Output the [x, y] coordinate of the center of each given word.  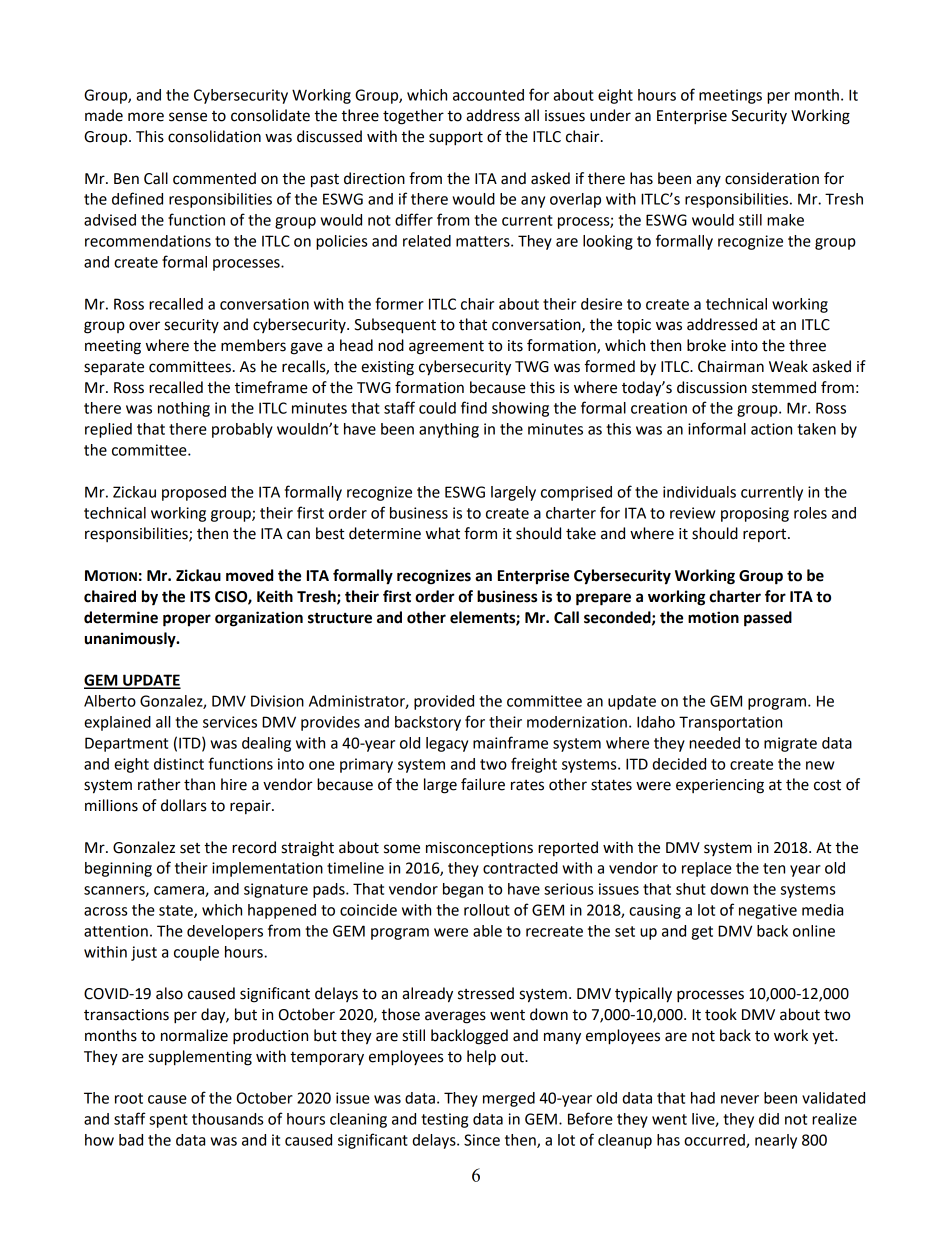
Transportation [730, 723]
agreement [446, 348]
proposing [755, 514]
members [253, 345]
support [456, 138]
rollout [487, 910]
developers [225, 932]
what [443, 533]
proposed [194, 493]
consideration [772, 178]
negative [768, 911]
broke [706, 345]
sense [188, 117]
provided [444, 702]
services [230, 722]
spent [168, 1121]
